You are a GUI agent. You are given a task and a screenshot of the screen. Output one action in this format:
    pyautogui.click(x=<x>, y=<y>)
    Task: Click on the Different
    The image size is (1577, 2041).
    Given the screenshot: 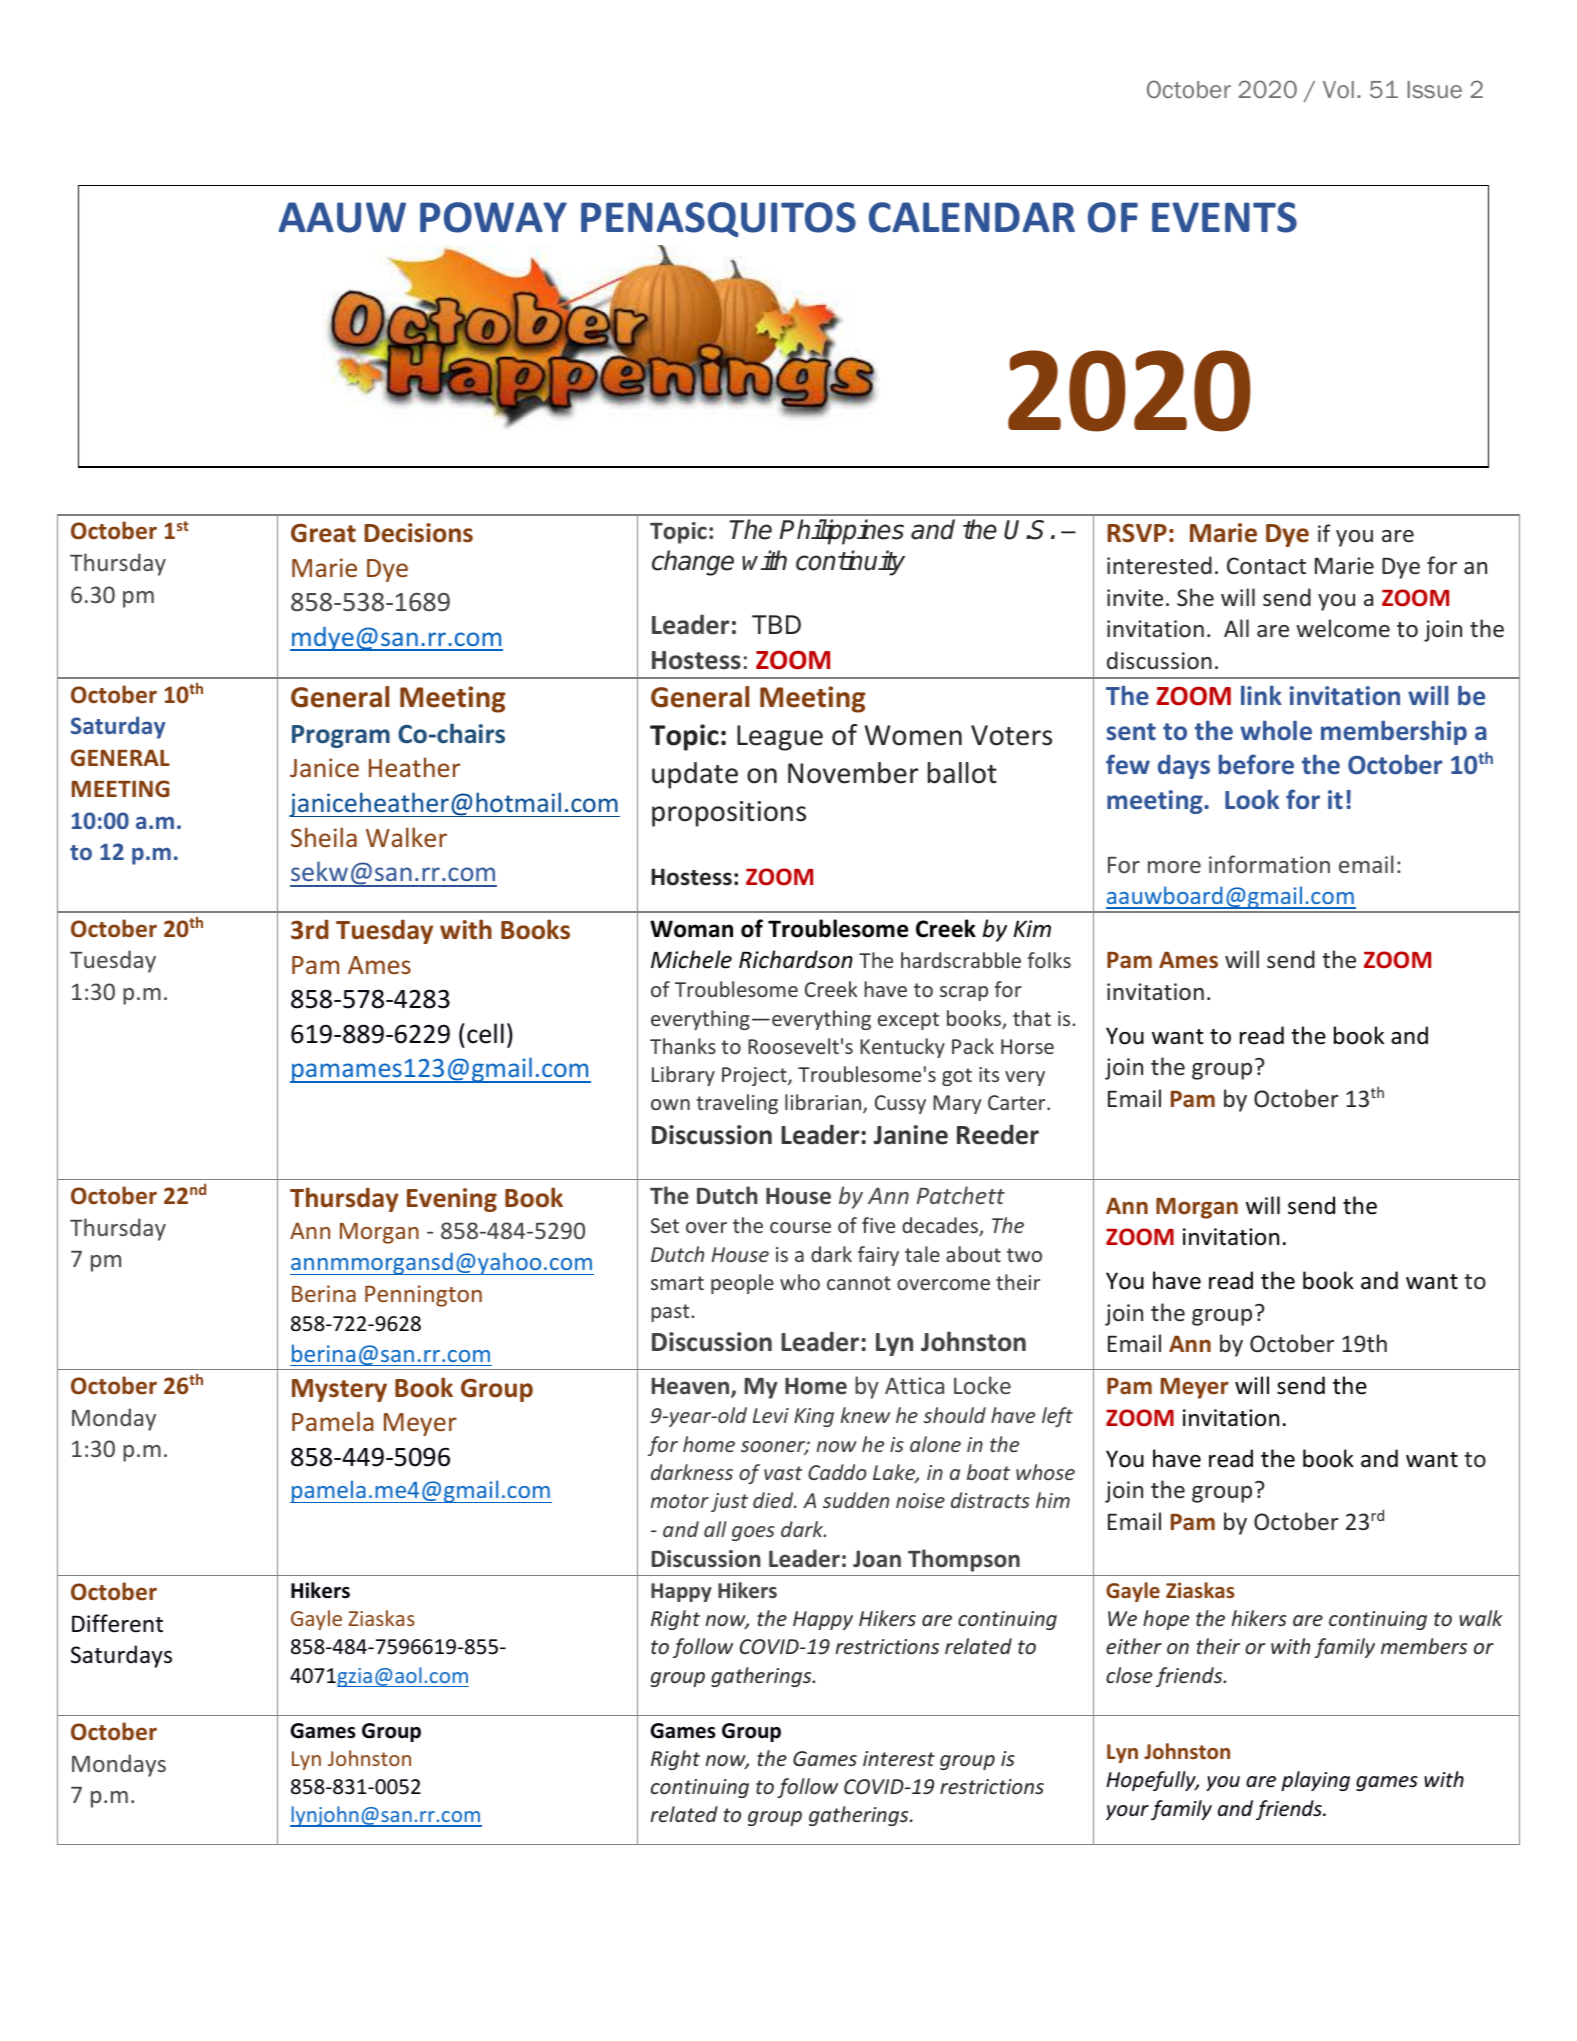 What is the action you would take?
    pyautogui.click(x=117, y=1623)
